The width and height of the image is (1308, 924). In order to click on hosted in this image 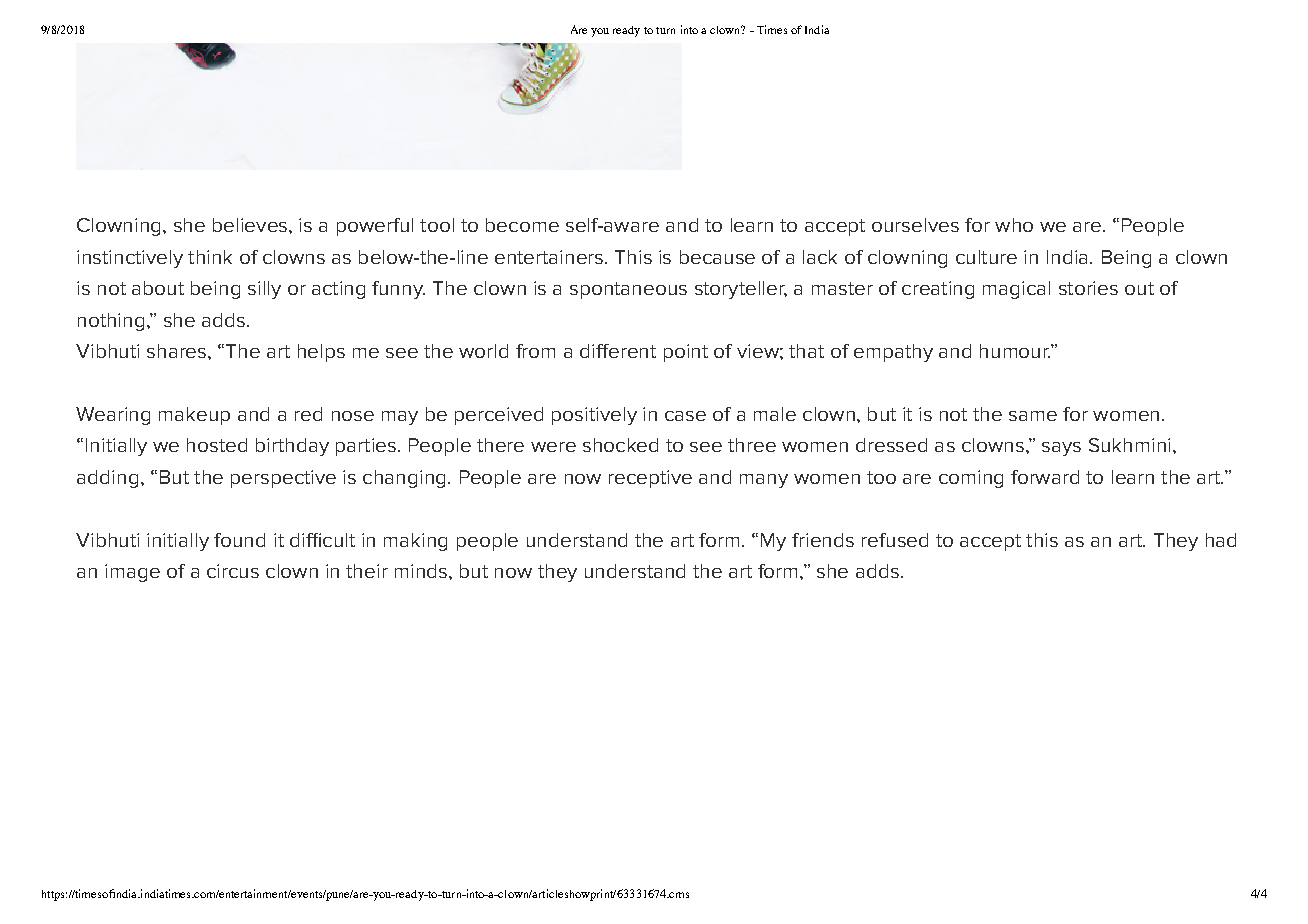, I will do `click(217, 445)`.
